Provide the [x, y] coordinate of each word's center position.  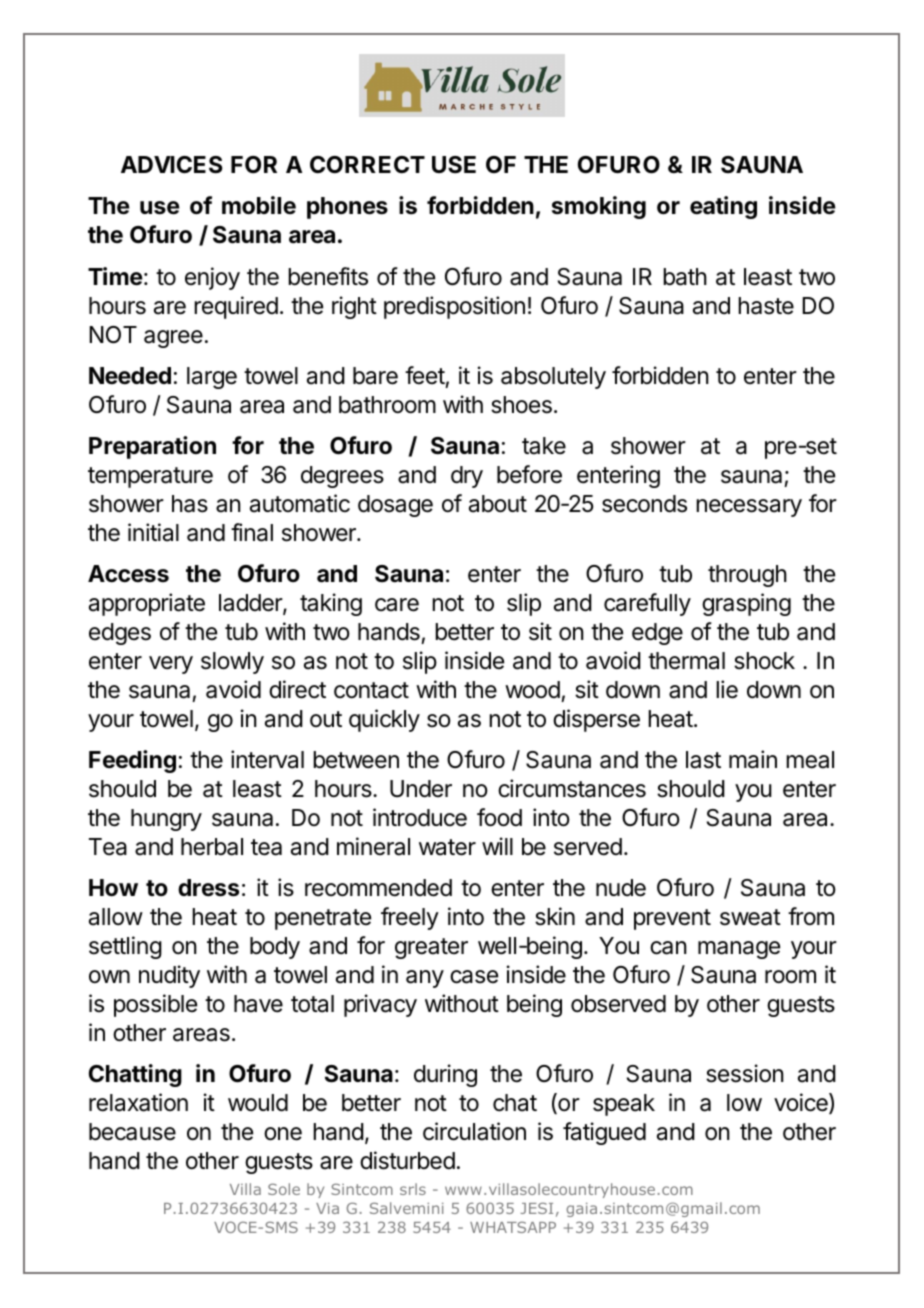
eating [723, 207]
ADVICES [172, 165]
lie [727, 689]
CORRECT [367, 165]
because [132, 1132]
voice [802, 1103]
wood [532, 690]
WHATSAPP [513, 1227]
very [171, 665]
